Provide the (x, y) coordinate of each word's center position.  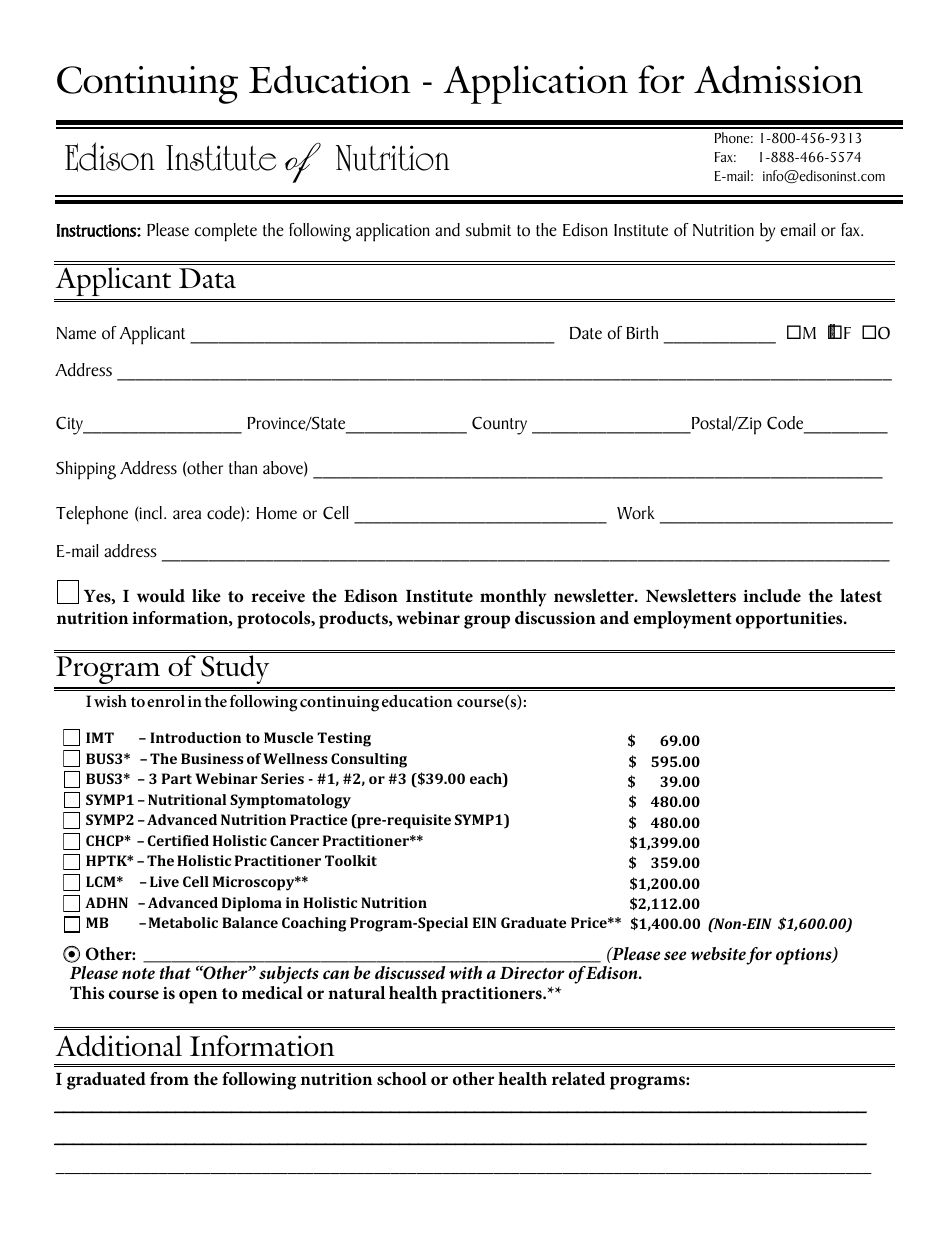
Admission (778, 79)
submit (488, 230)
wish (110, 701)
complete (226, 232)
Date (586, 333)
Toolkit (351, 860)
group (487, 622)
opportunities (790, 620)
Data (207, 278)
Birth (642, 332)
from (169, 1078)
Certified (178, 840)
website (718, 953)
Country (499, 426)
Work (636, 513)
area (187, 515)
